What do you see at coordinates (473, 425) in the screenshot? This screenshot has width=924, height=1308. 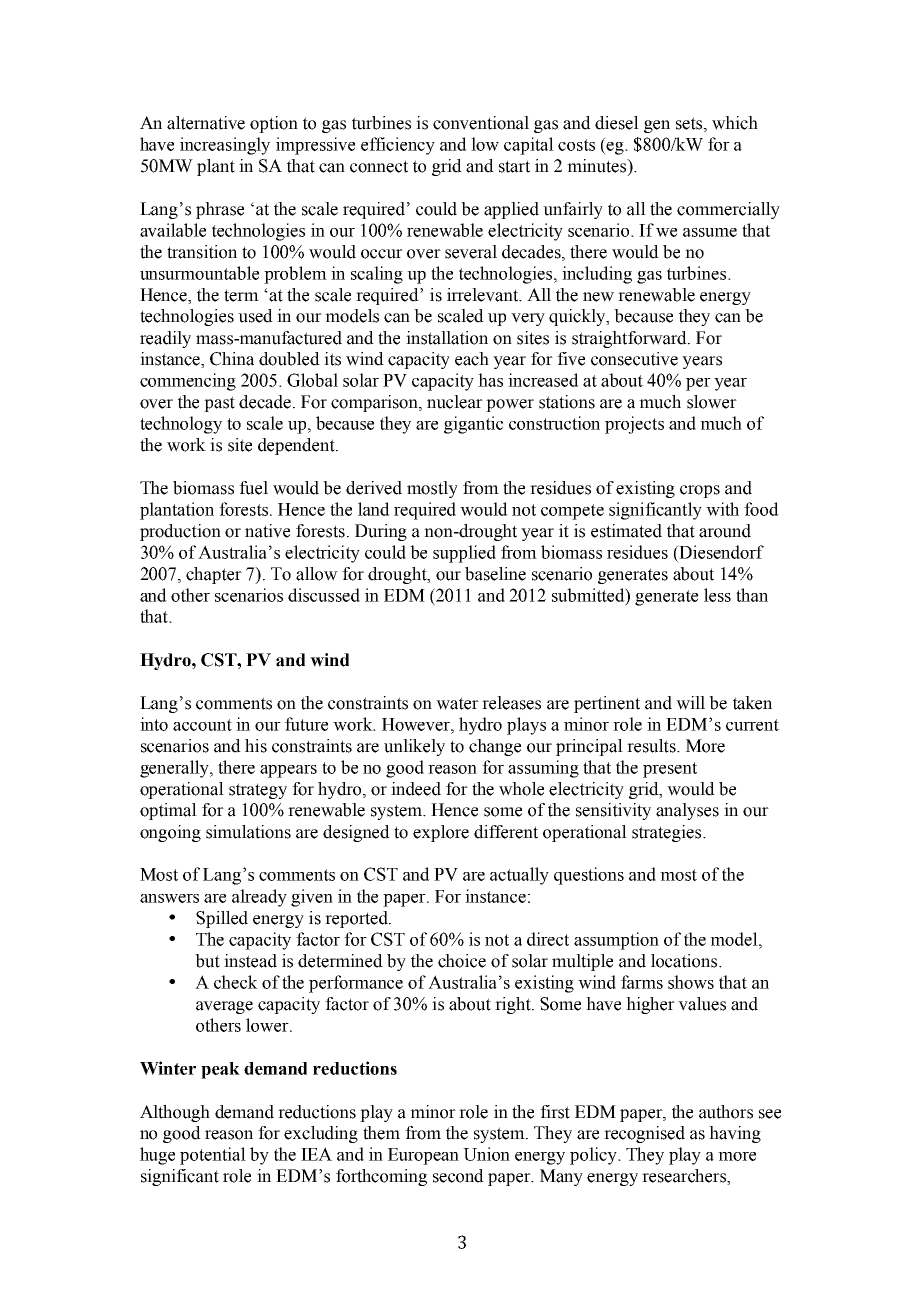 I see `gigantic` at bounding box center [473, 425].
